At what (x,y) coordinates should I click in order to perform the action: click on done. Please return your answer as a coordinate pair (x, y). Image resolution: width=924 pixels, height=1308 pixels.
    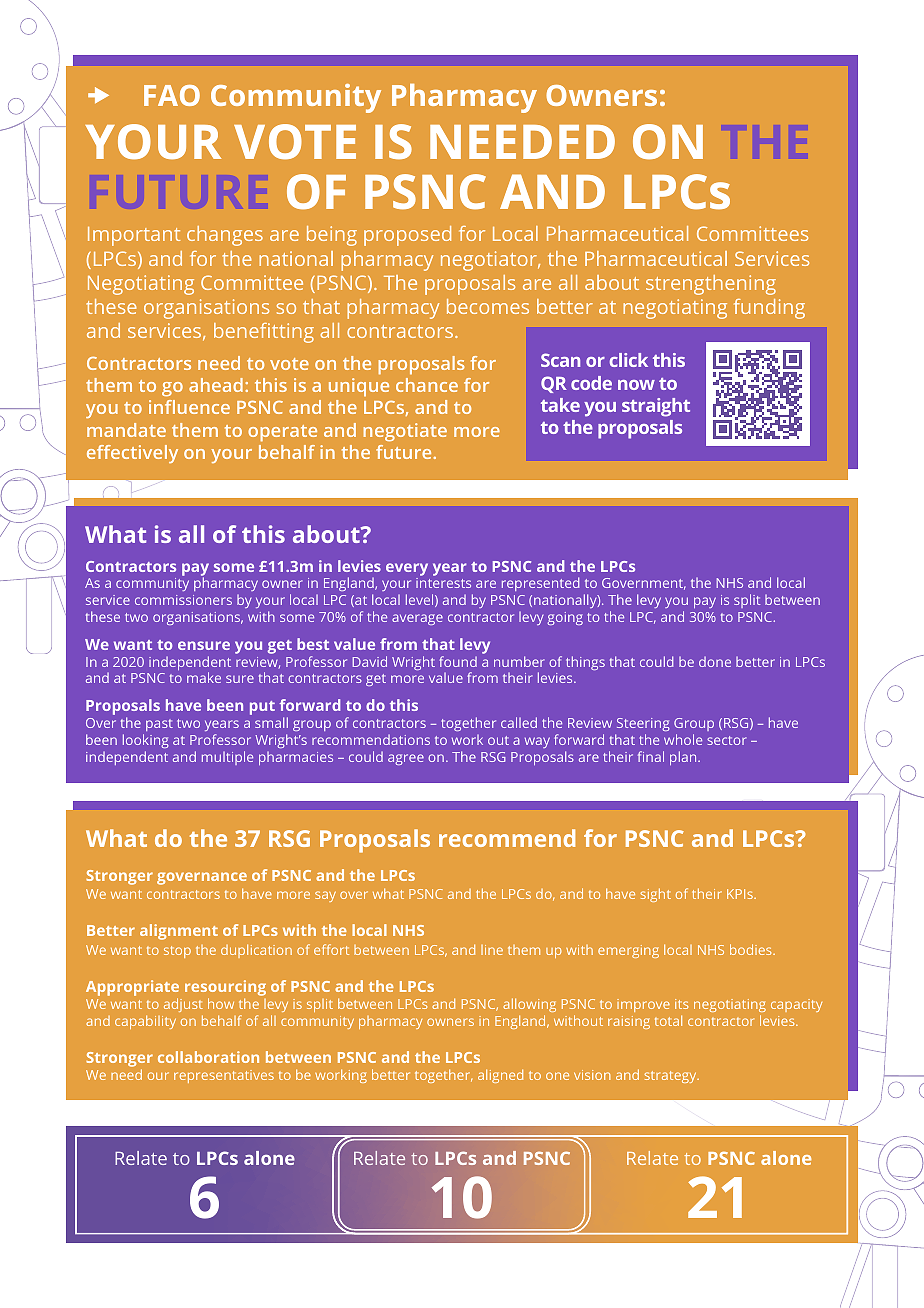
    Looking at the image, I should click on (715, 662).
